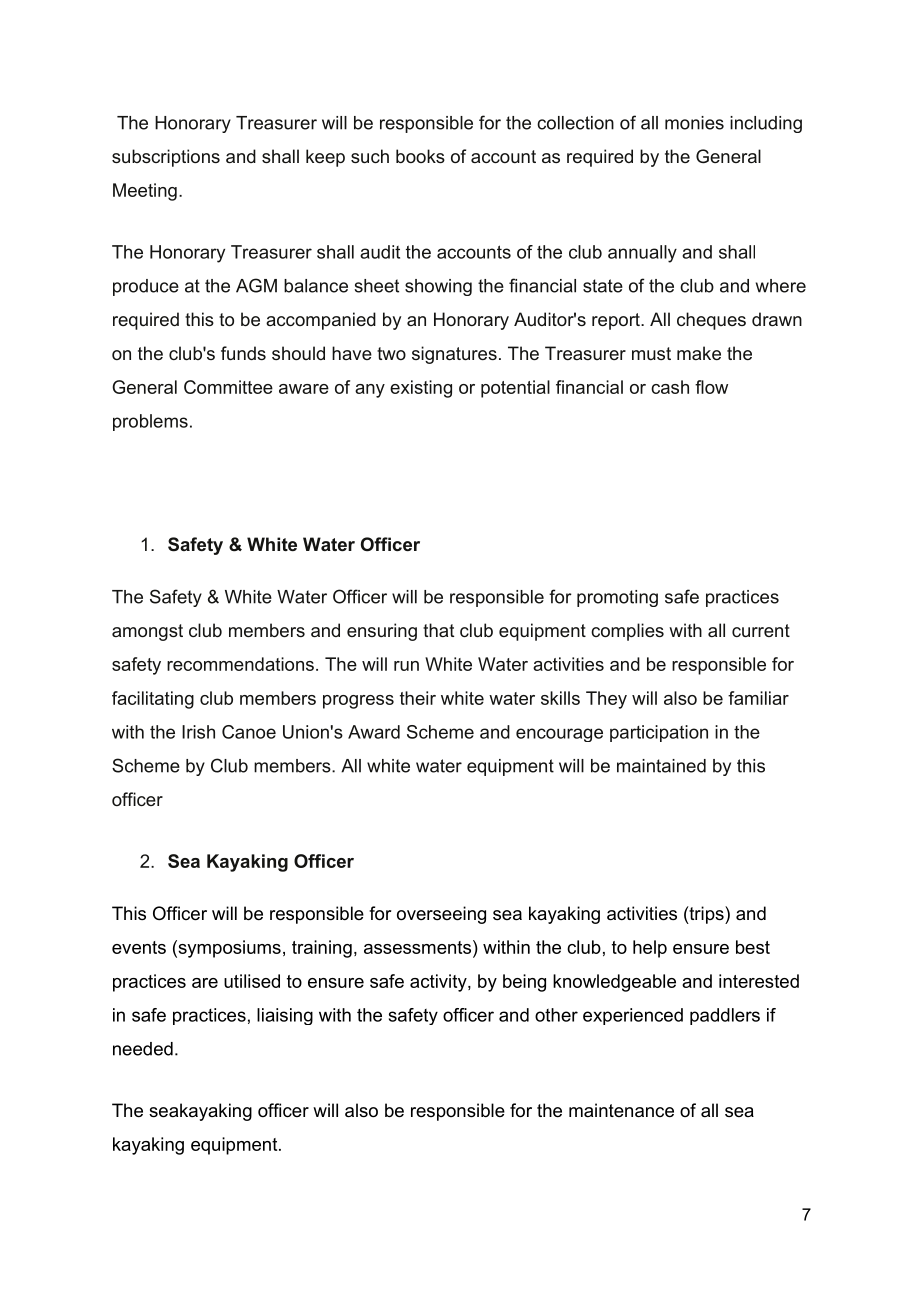  What do you see at coordinates (143, 1049) in the image?
I see `needed` at bounding box center [143, 1049].
